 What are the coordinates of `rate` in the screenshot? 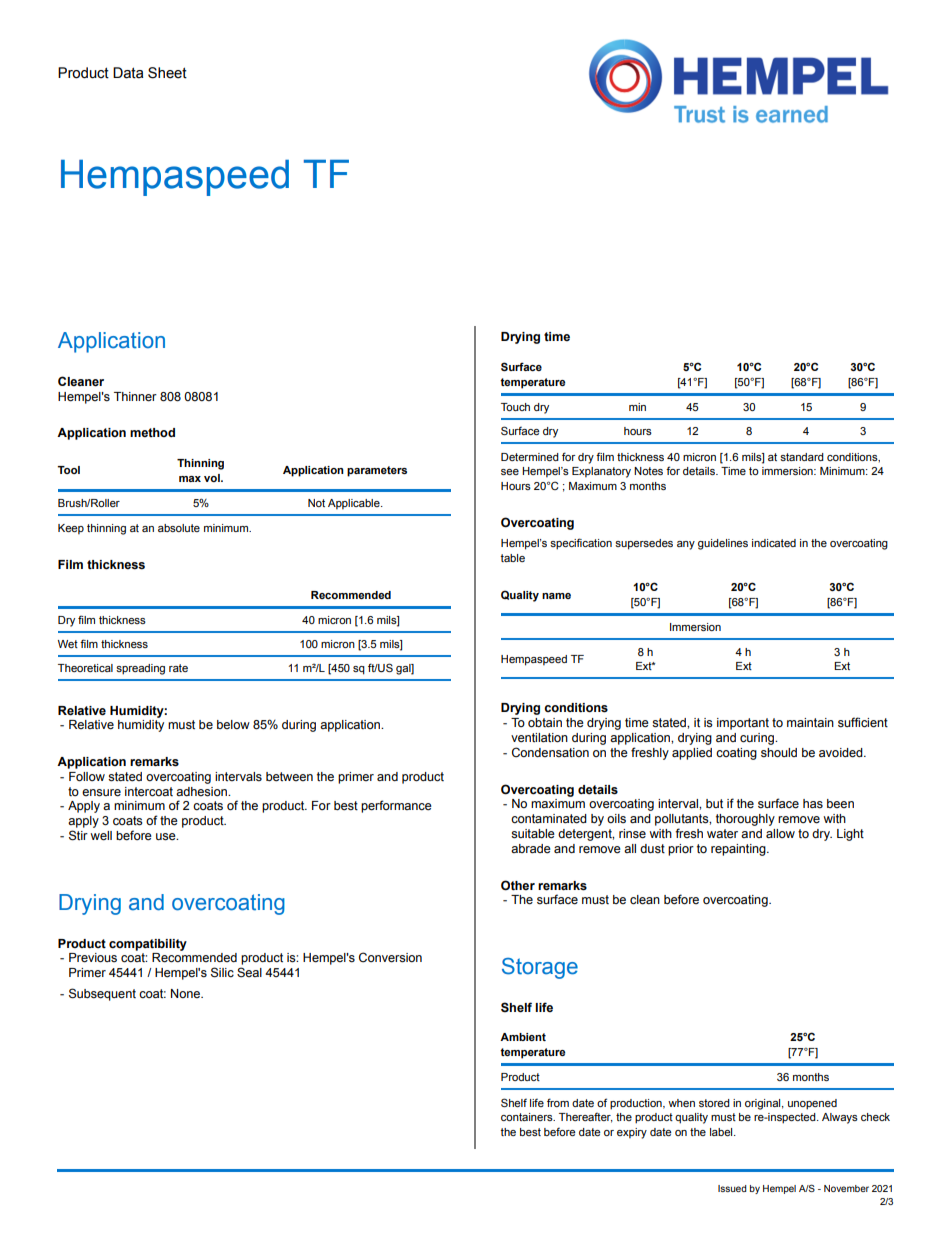 It's located at (178, 668).
